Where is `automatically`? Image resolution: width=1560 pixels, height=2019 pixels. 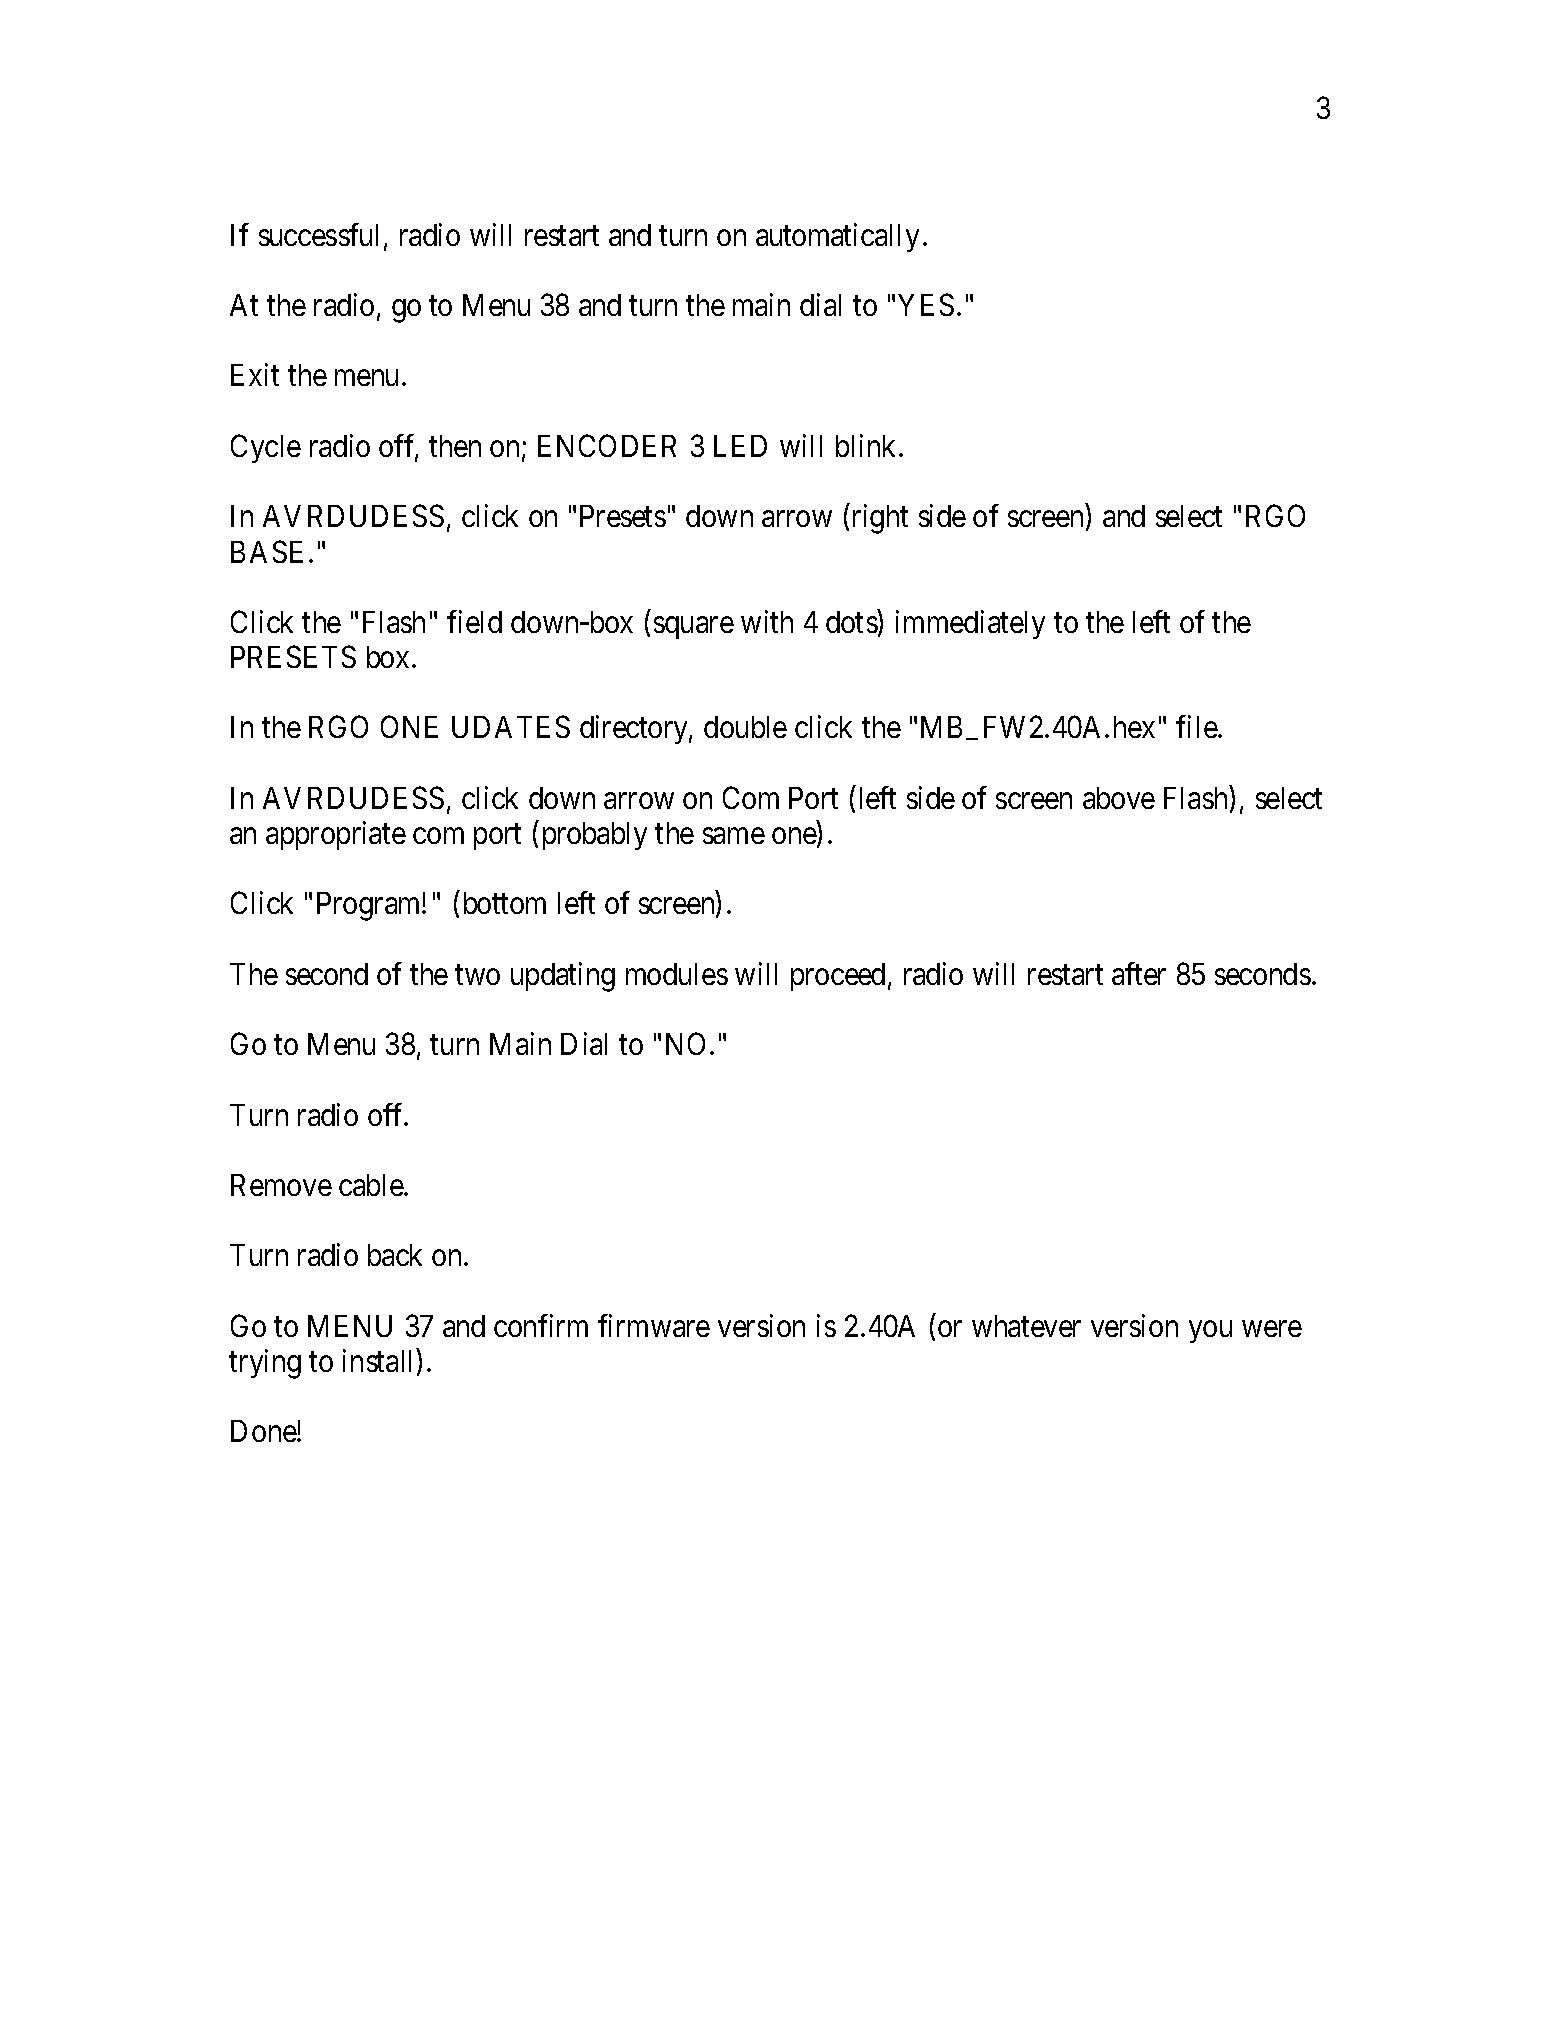 automatically is located at coordinates (837, 237).
